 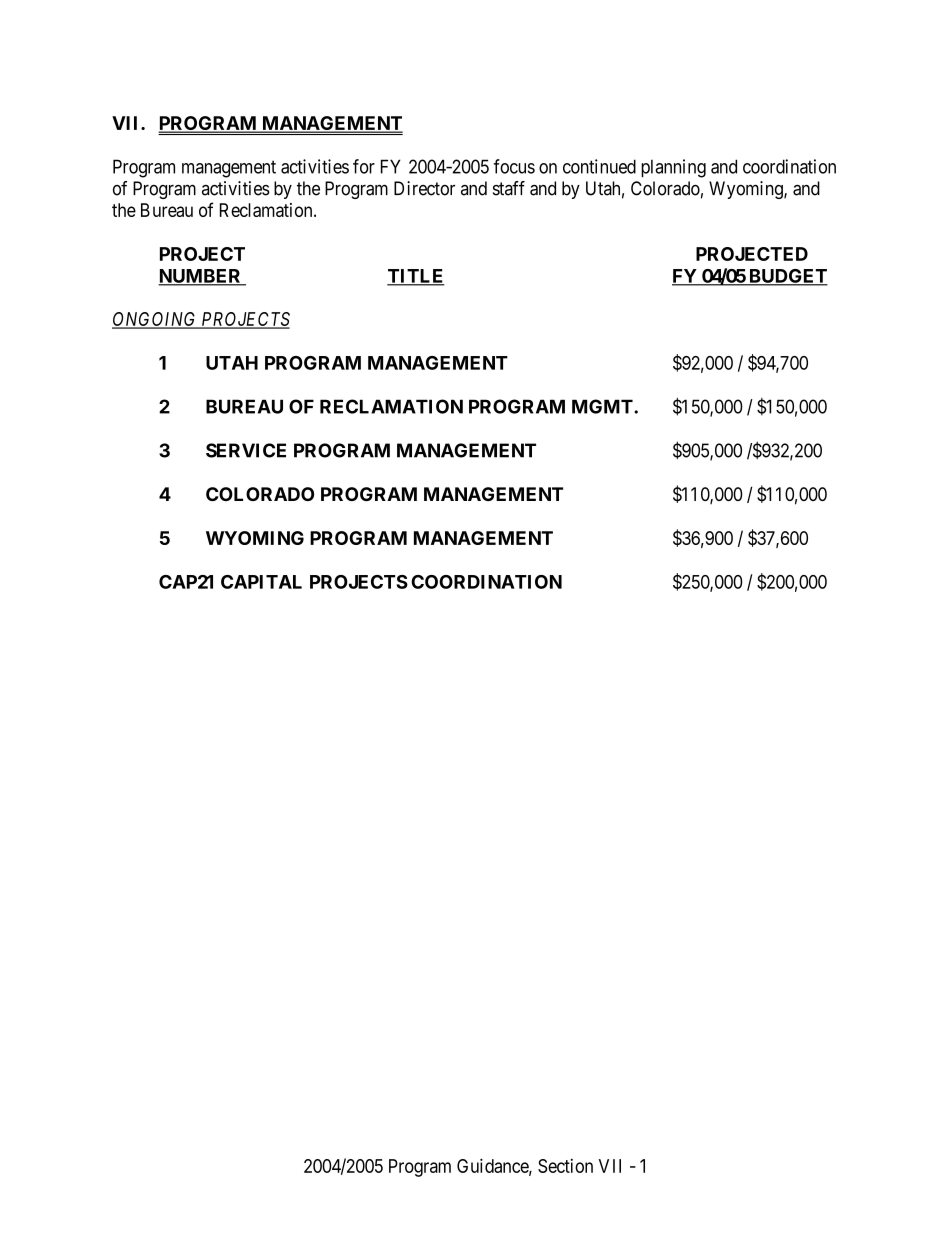 What do you see at coordinates (565, 1166) in the screenshot?
I see `Section` at bounding box center [565, 1166].
